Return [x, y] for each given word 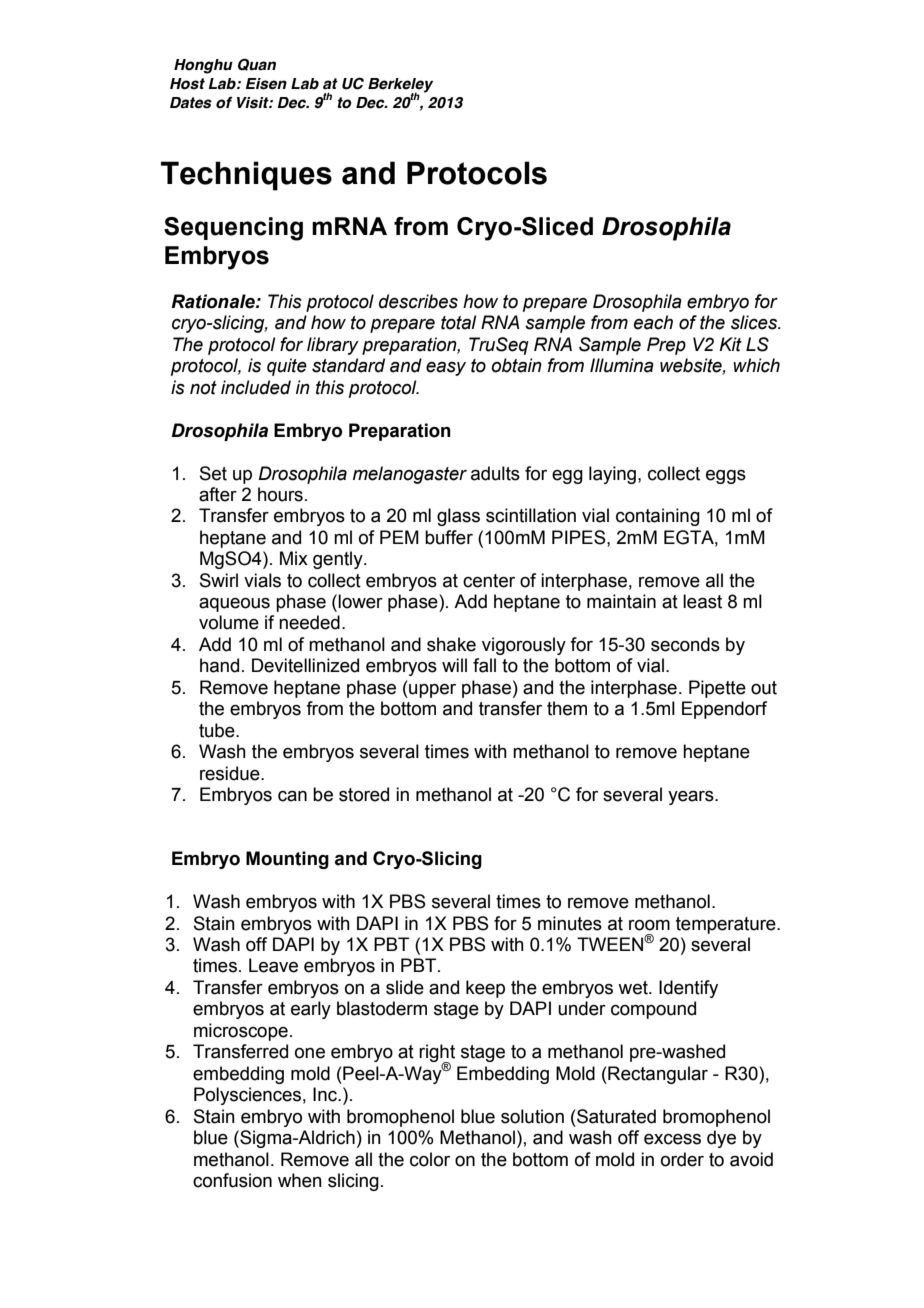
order [682, 1159]
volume [229, 622]
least [702, 601]
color [430, 1159]
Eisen [266, 84]
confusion [232, 1180]
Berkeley [400, 86]
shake [451, 644]
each [653, 322]
